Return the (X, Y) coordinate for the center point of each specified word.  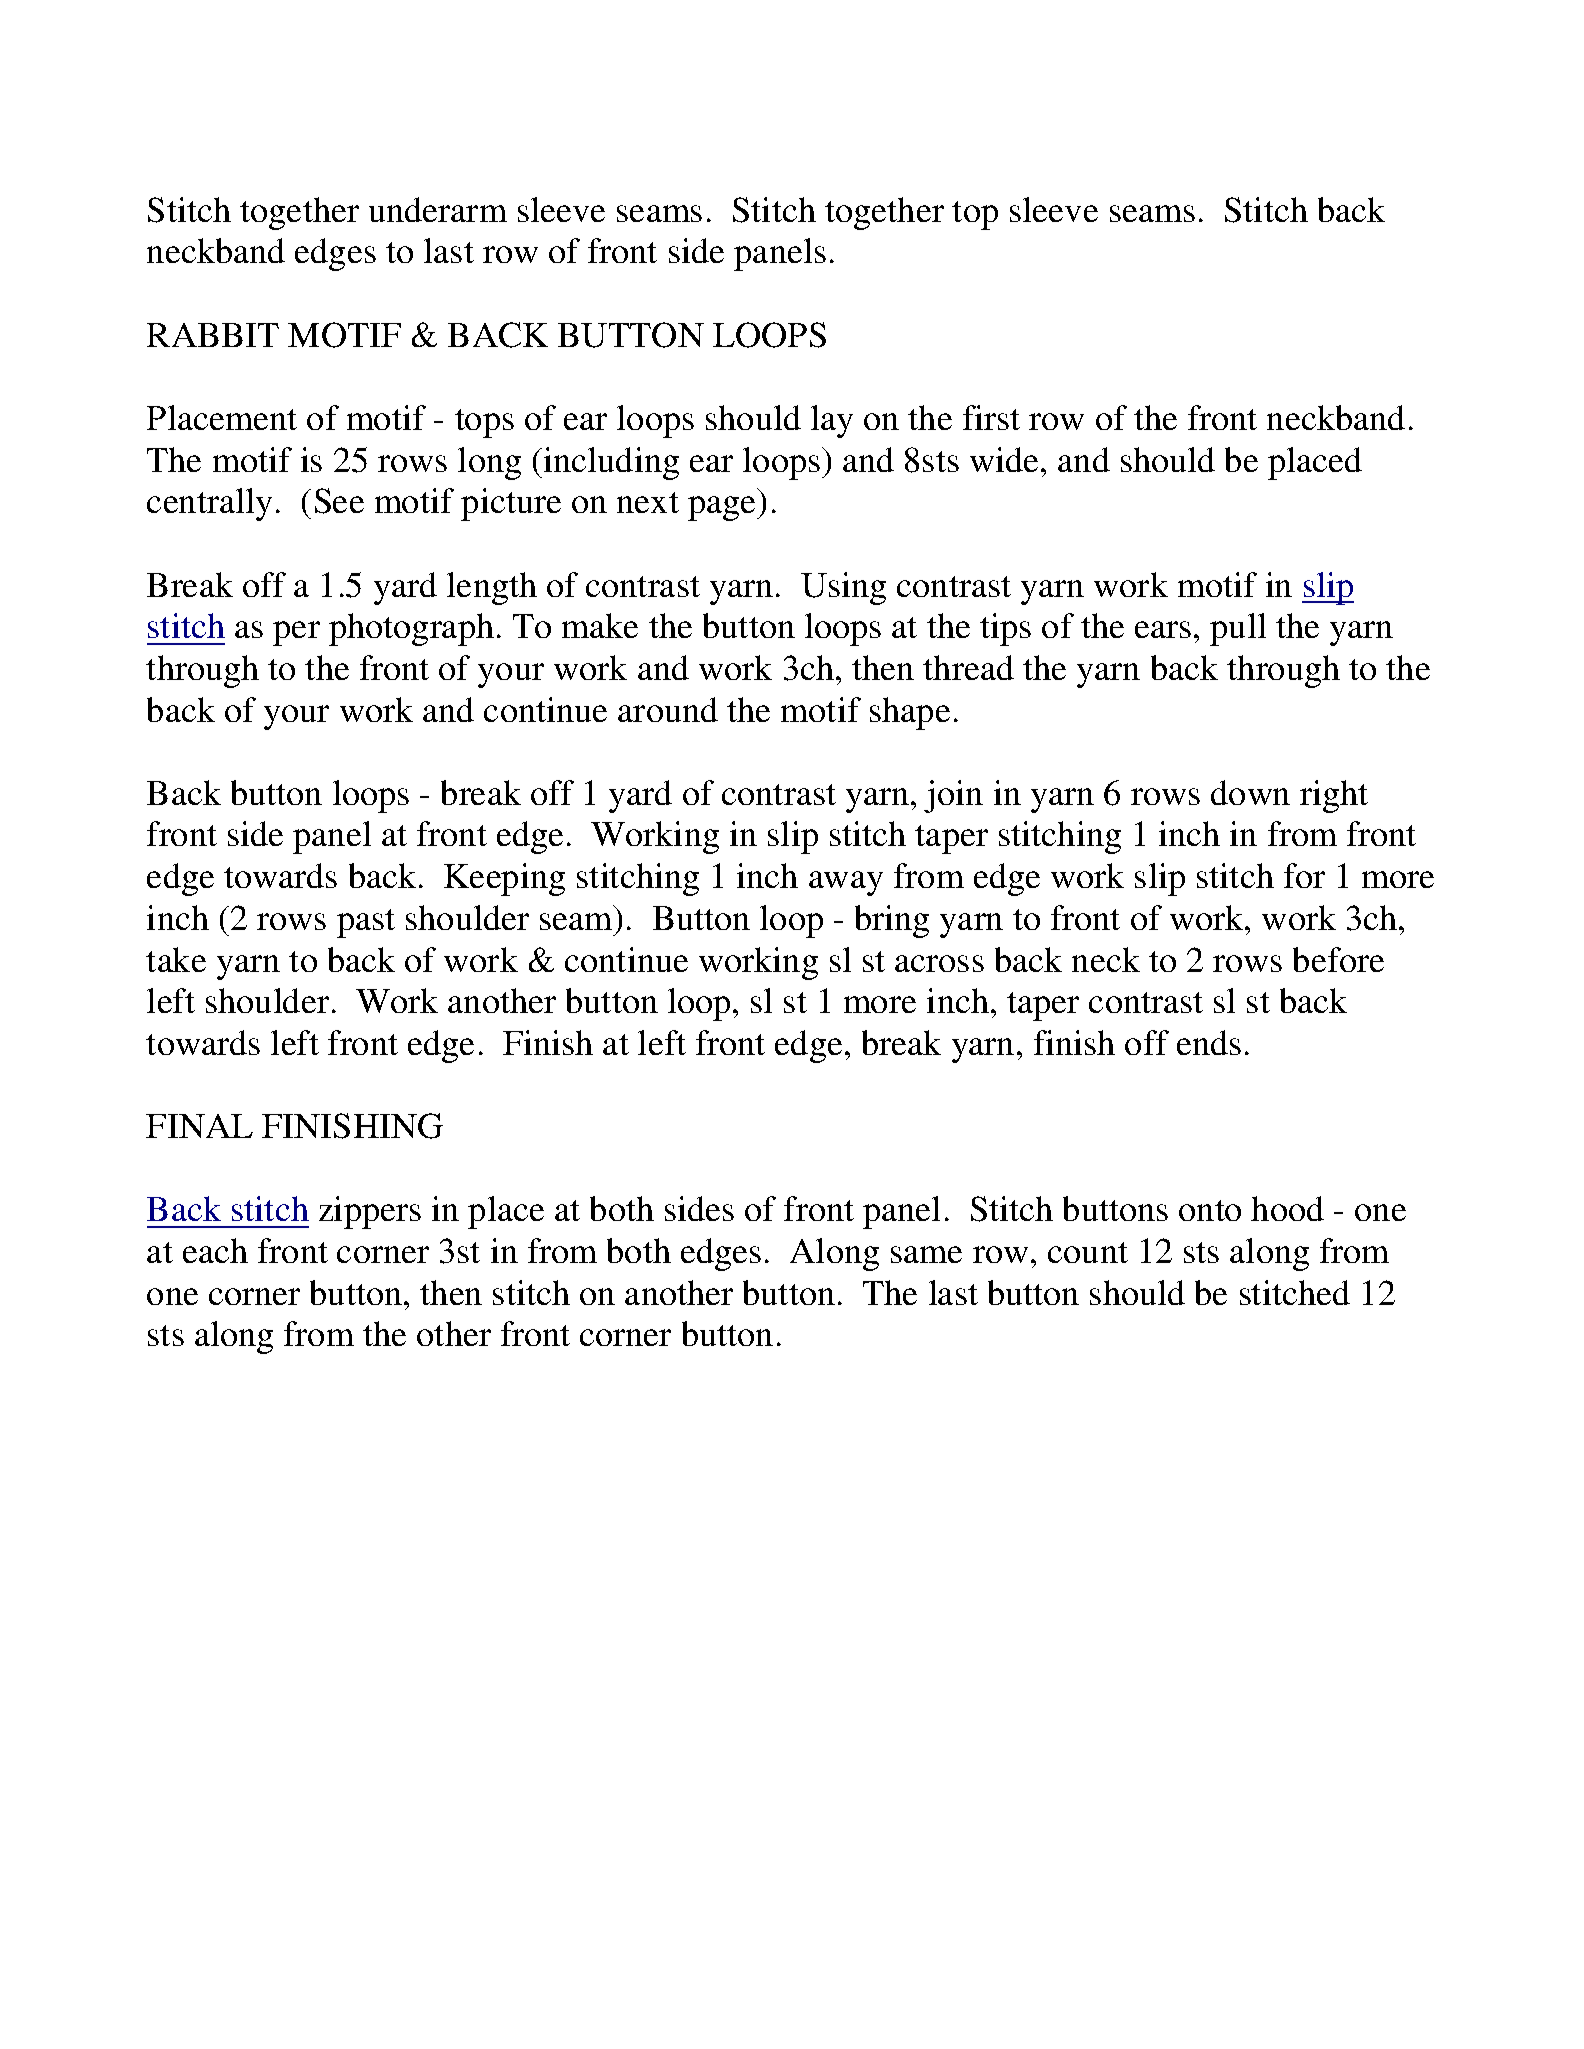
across (939, 963)
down (1250, 792)
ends (1209, 1042)
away (846, 883)
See (339, 501)
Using (843, 588)
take (176, 959)
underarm (438, 209)
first (991, 417)
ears (1163, 629)
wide (1006, 459)
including (610, 463)
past (366, 923)
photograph (411, 629)
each (215, 1250)
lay (832, 421)
